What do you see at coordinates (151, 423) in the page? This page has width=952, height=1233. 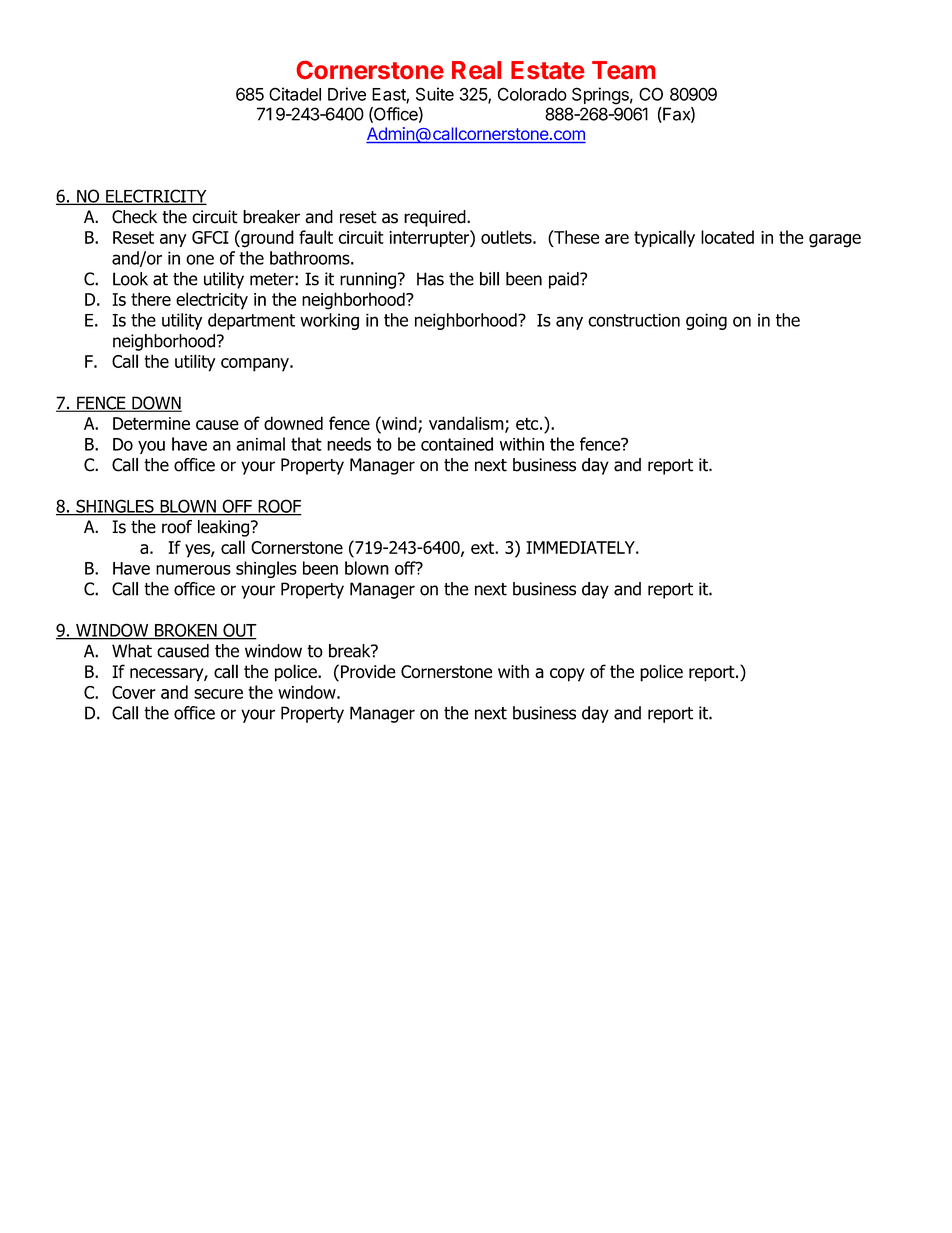 I see `Determine` at bounding box center [151, 423].
